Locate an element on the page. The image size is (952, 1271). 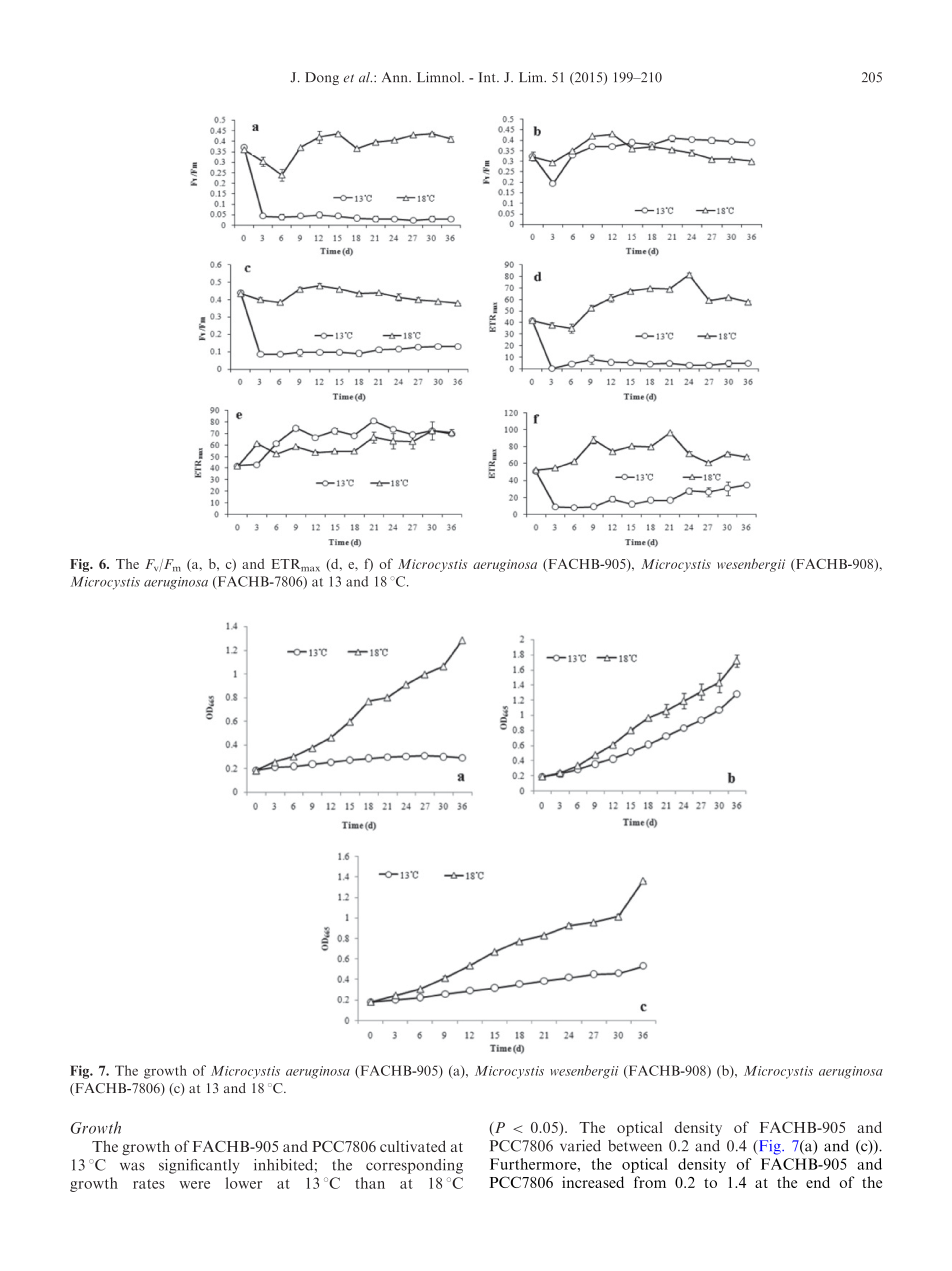
Dong is located at coordinates (322, 78).
